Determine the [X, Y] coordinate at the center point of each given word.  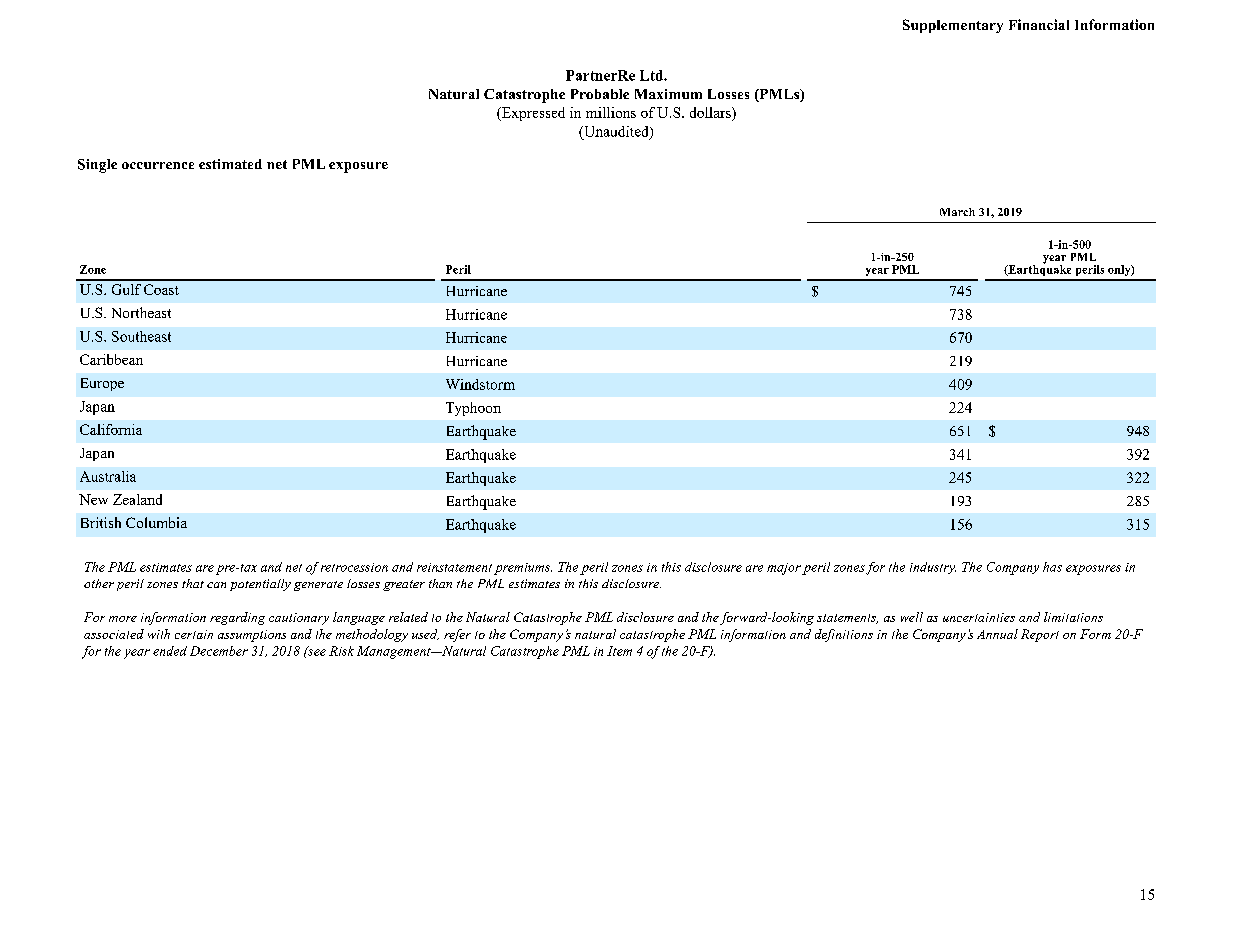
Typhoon [473, 409]
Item [619, 651]
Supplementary [953, 26]
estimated [230, 164]
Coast [161, 289]
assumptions [252, 636]
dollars [711, 114]
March [957, 212]
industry [933, 568]
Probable [600, 94]
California [111, 429]
